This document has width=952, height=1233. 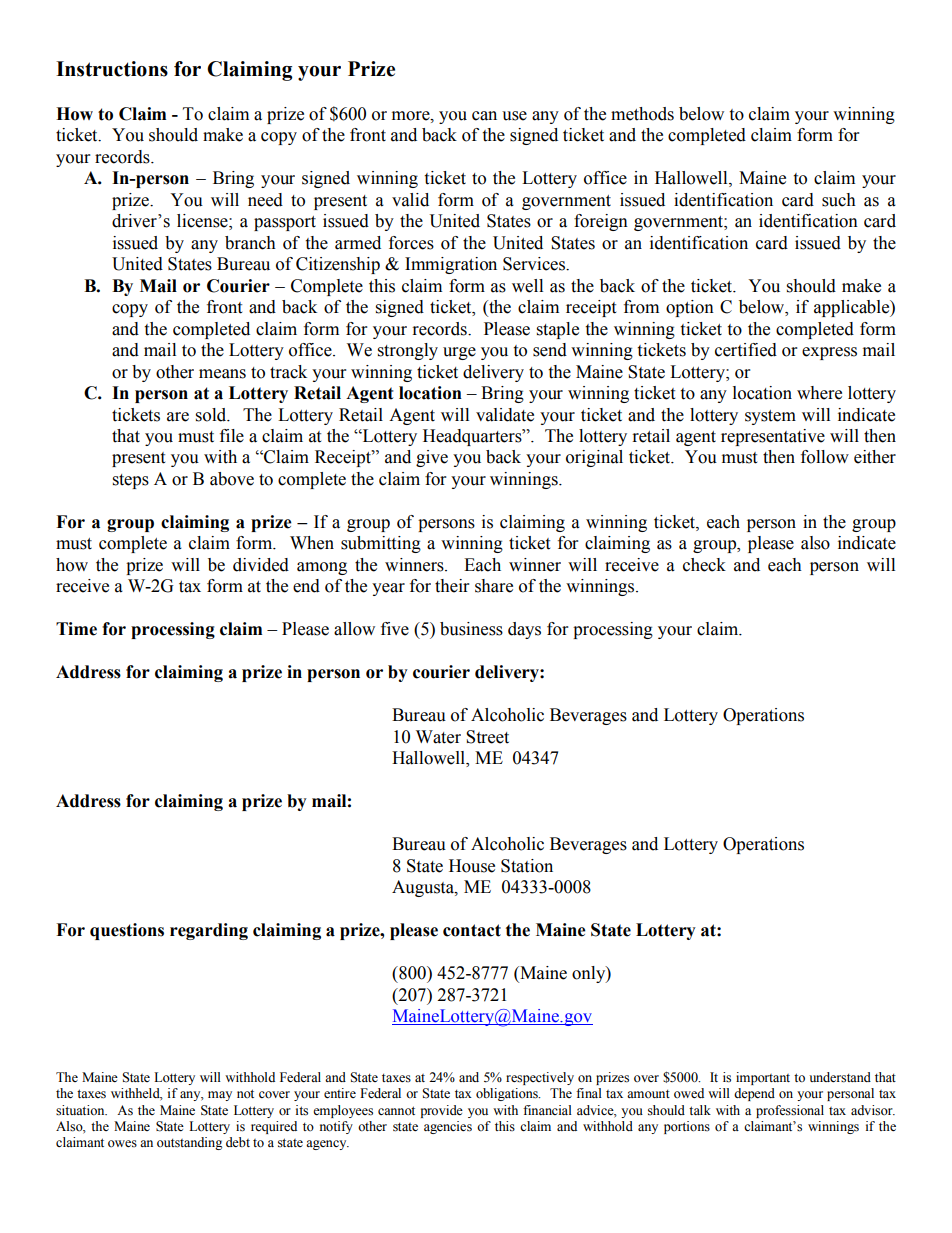 What do you see at coordinates (763, 1078) in the document?
I see `important` at bounding box center [763, 1078].
